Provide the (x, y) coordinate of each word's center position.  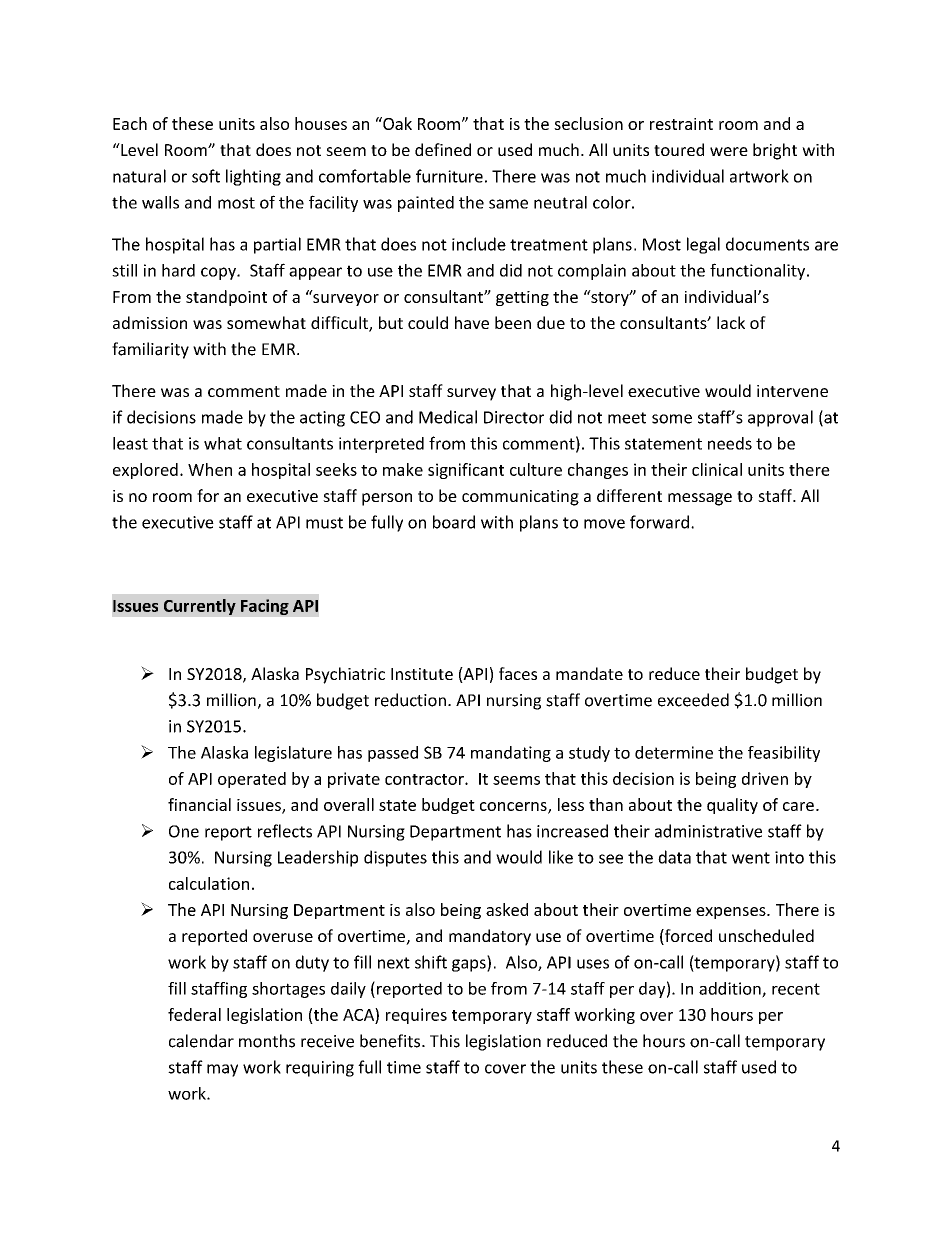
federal (194, 1014)
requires (416, 1016)
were (729, 151)
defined (443, 149)
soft (206, 176)
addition (731, 989)
